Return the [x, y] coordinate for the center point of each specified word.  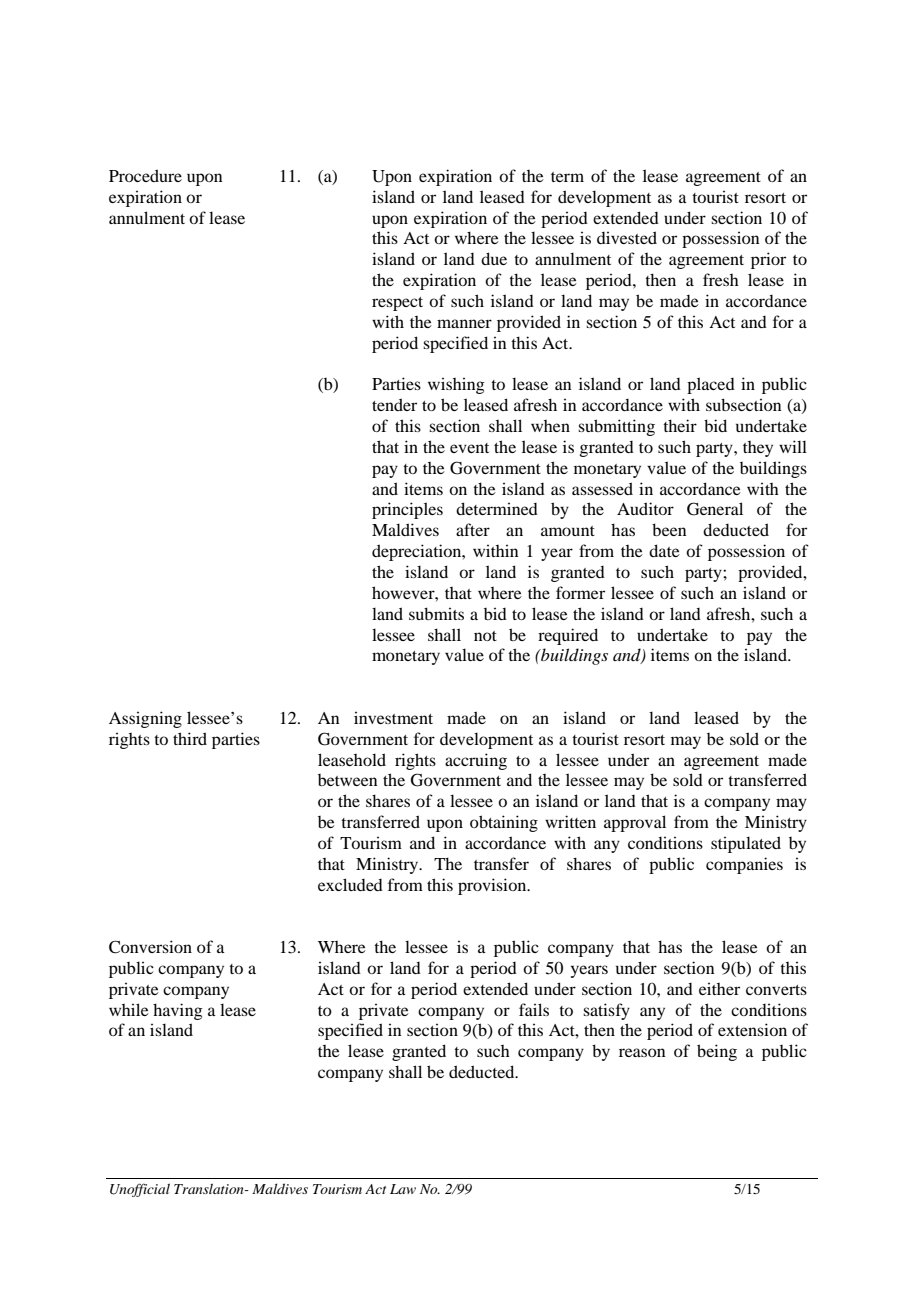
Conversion [150, 947]
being [717, 1052]
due [494, 258]
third [190, 738]
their [680, 425]
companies [744, 865]
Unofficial [140, 1190]
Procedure [145, 175]
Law [403, 1189]
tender [394, 404]
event [469, 448]
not [485, 636]
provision [493, 886]
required [568, 636]
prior [768, 260]
